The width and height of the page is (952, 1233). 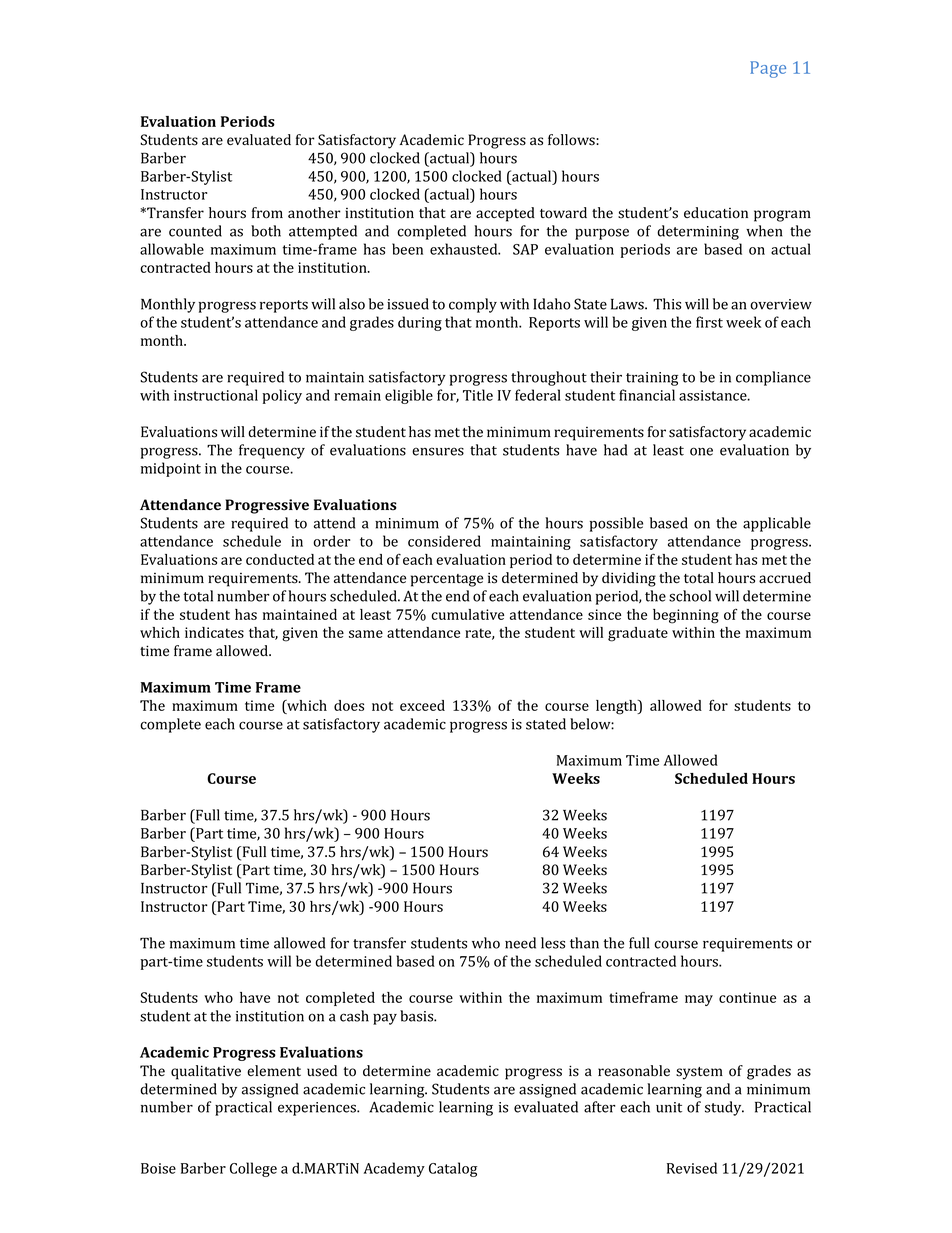 What do you see at coordinates (467, 614) in the page?
I see `cumulative` at bounding box center [467, 614].
